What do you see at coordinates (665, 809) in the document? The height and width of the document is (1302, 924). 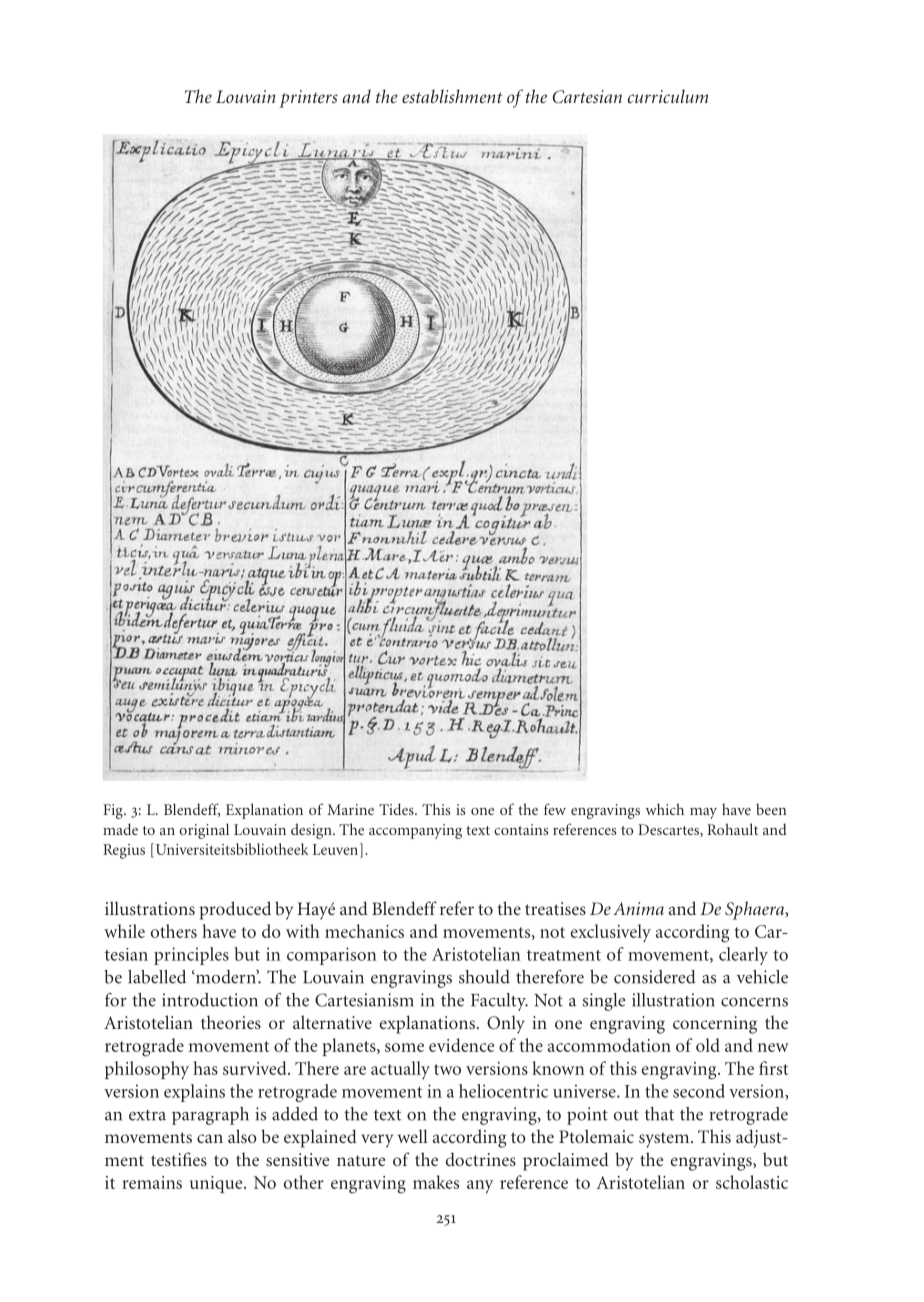 I see `which` at bounding box center [665, 809].
